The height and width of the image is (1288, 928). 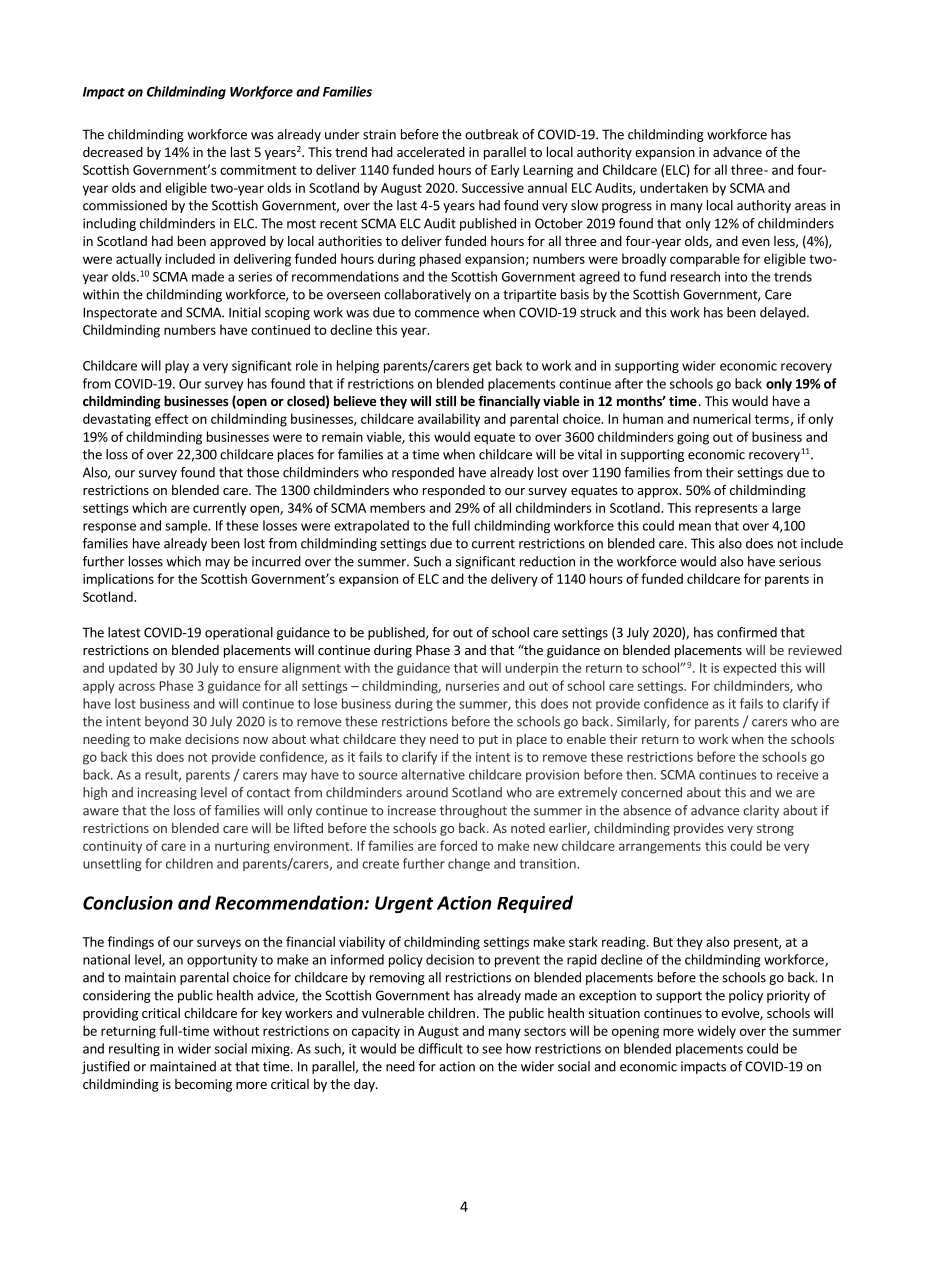 What do you see at coordinates (397, 507) in the image?
I see `members` at bounding box center [397, 507].
